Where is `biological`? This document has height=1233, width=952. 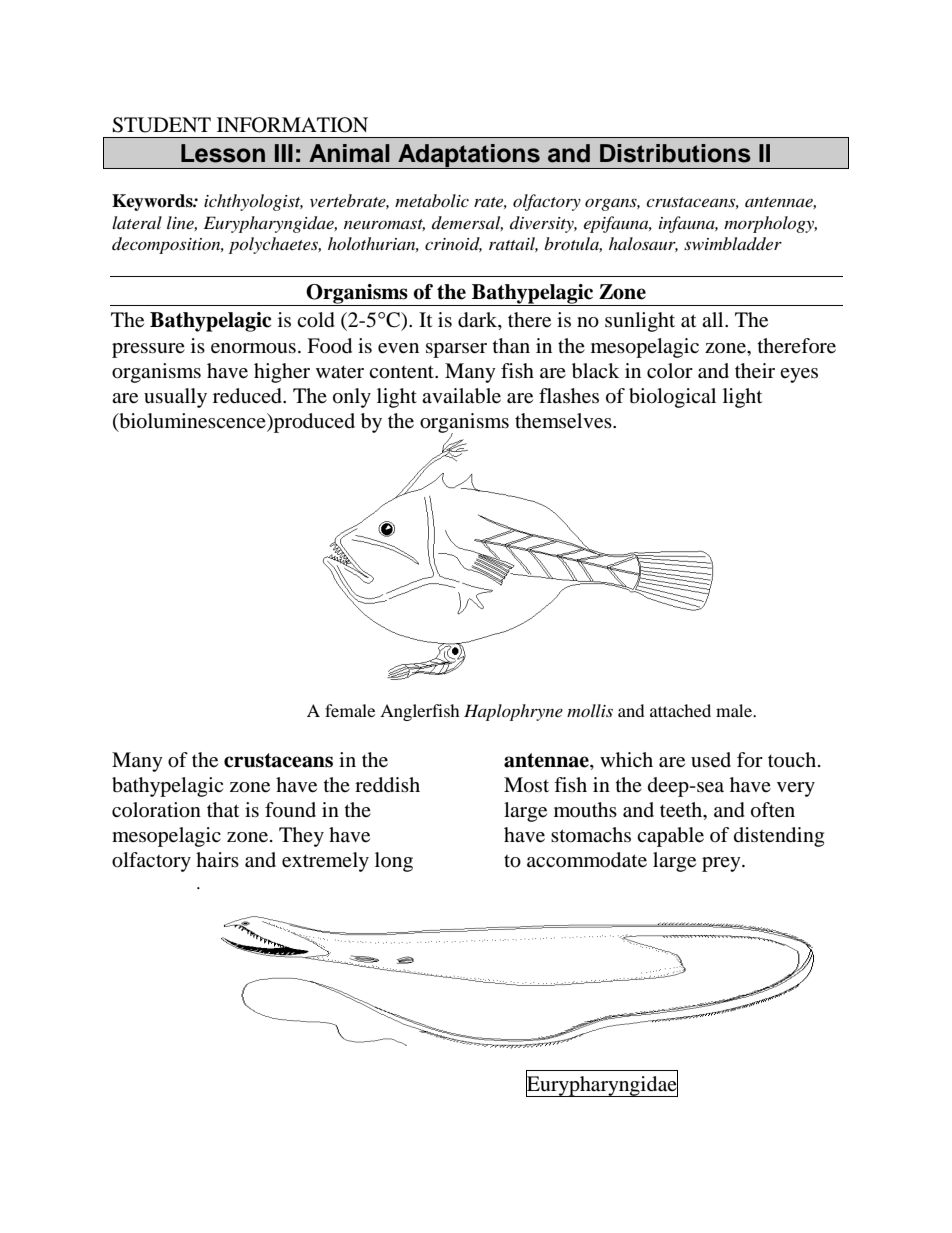 biological is located at coordinates (672, 398).
